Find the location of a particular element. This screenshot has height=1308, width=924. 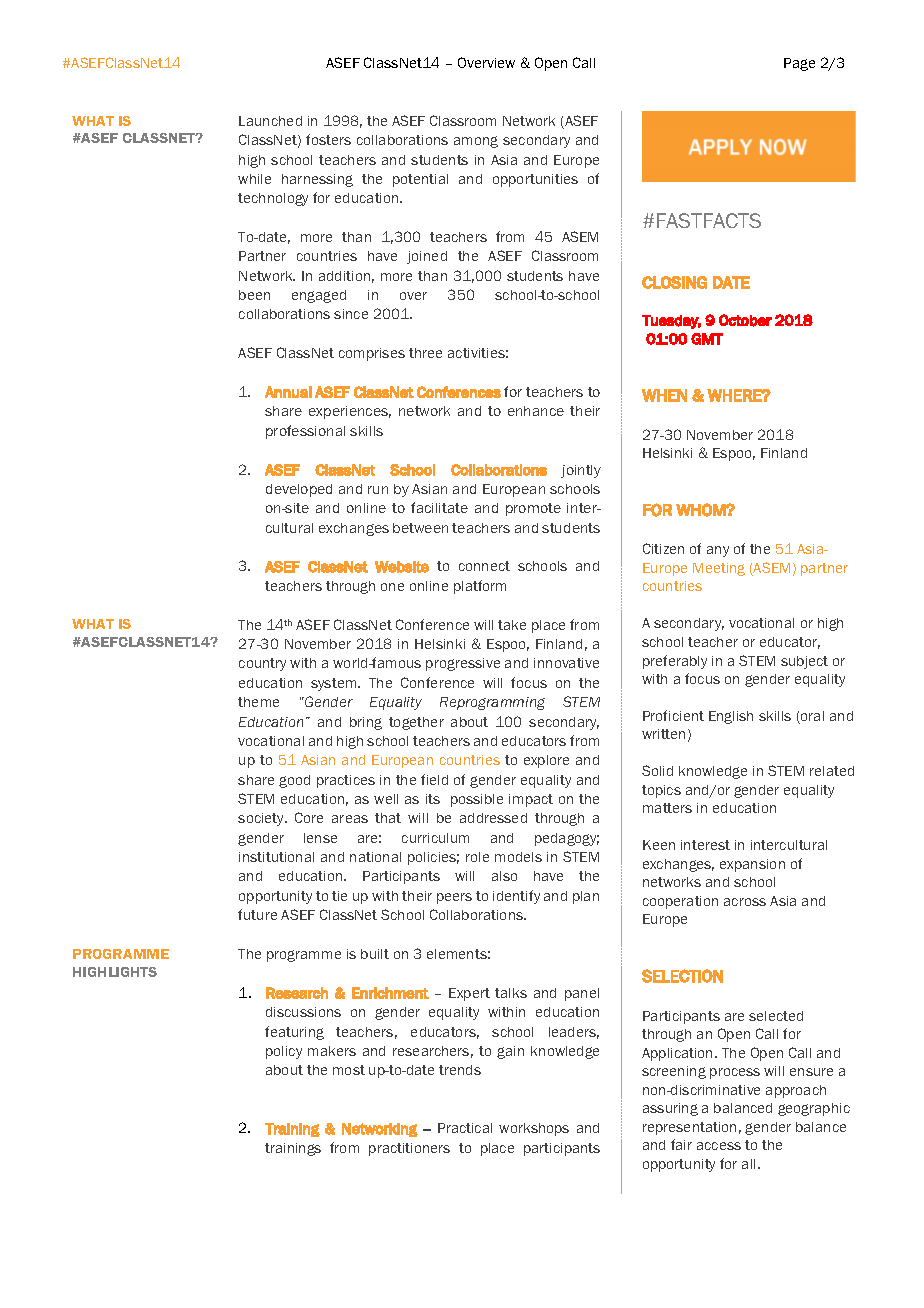

fosters is located at coordinates (328, 139).
